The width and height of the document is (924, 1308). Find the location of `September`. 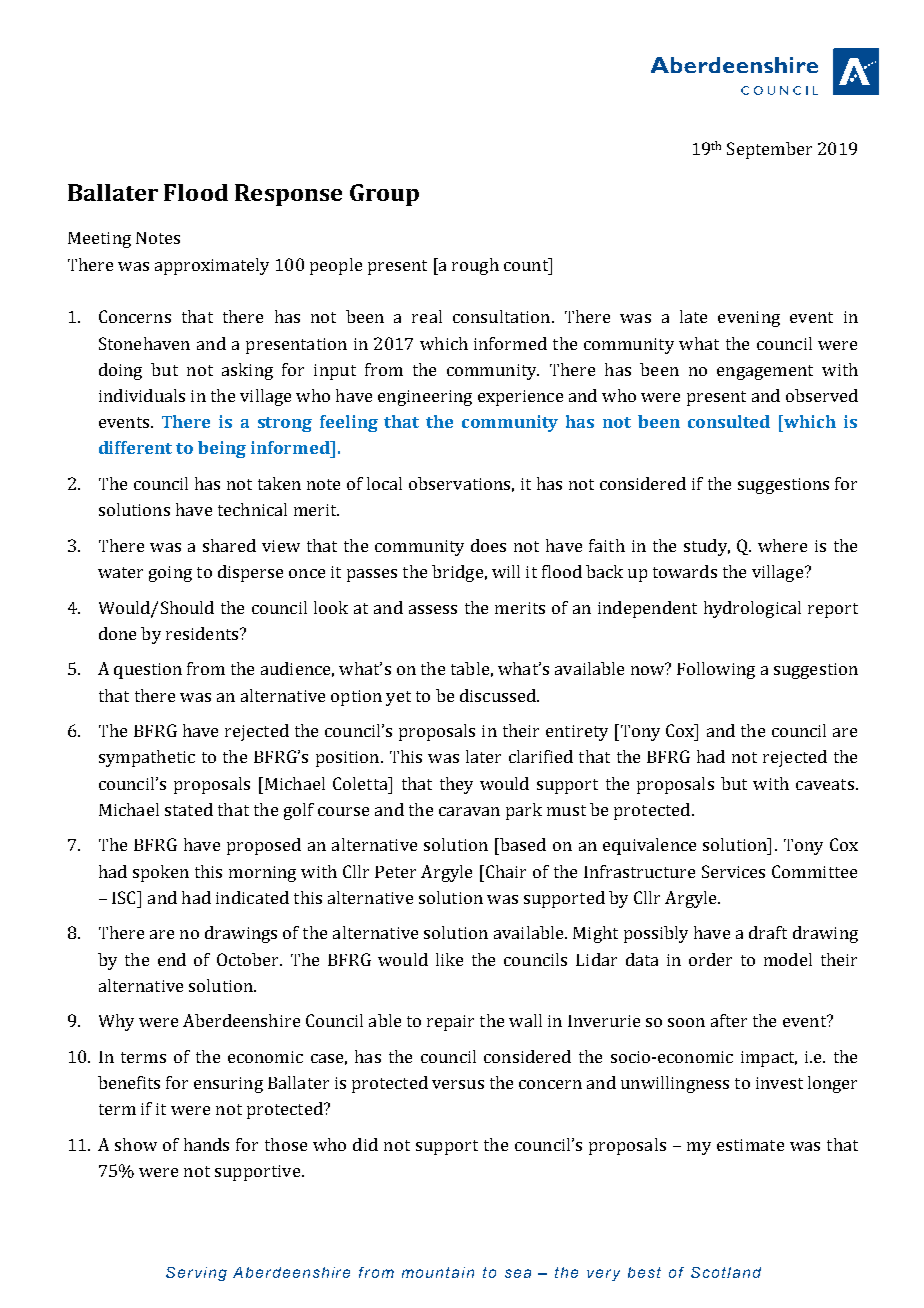

September is located at coordinates (769, 150).
